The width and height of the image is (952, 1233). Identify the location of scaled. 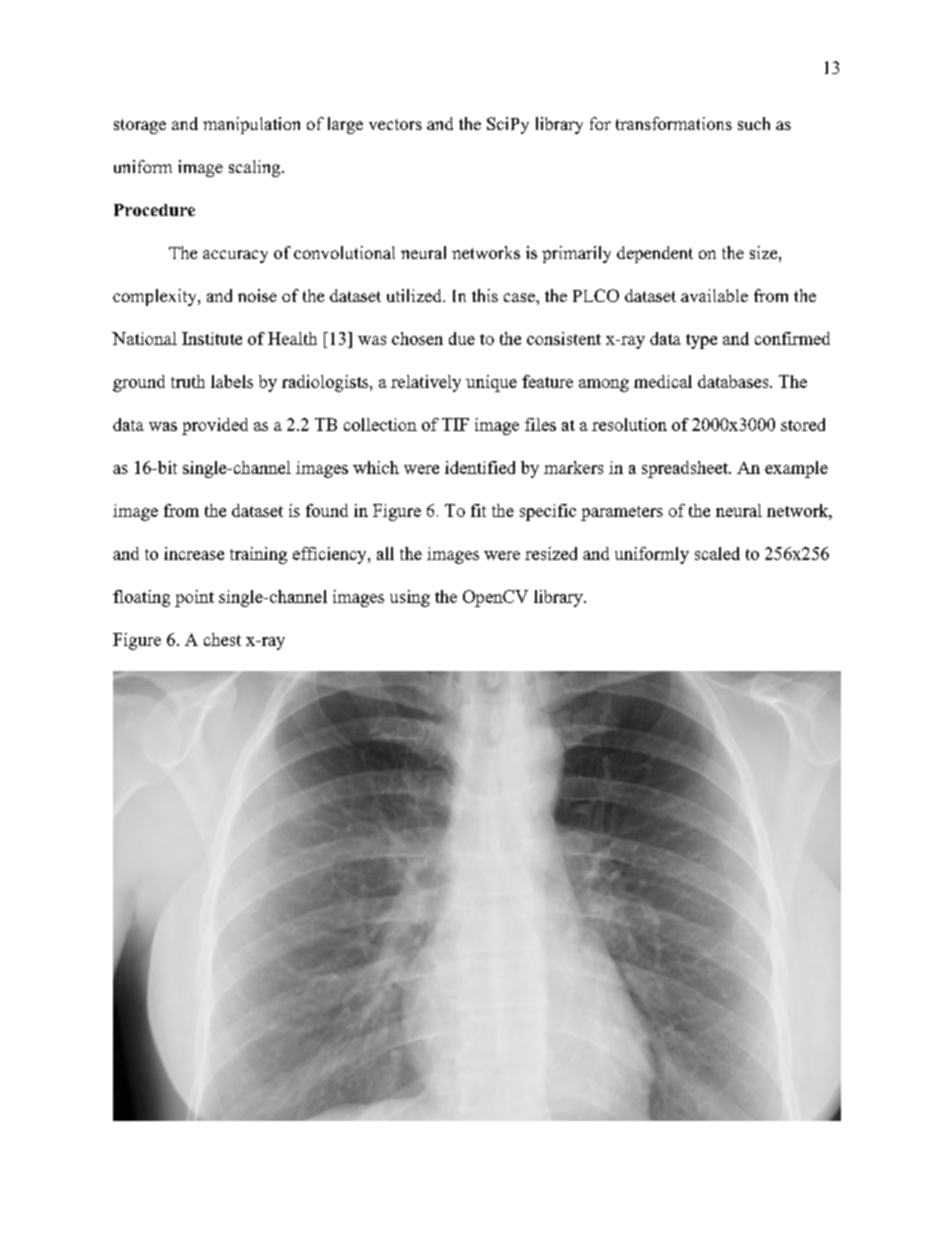
(717, 553).
